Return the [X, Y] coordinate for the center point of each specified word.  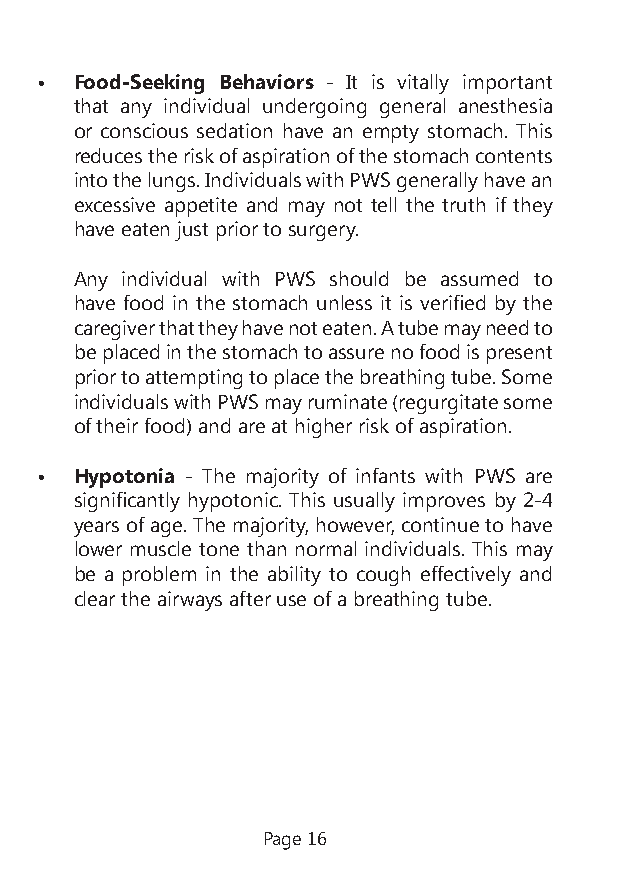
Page [283, 841]
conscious [144, 130]
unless [344, 302]
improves [444, 502]
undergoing [314, 108]
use [291, 600]
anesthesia [505, 105]
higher [324, 428]
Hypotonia [125, 478]
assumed [479, 278]
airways [190, 601]
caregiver [115, 330]
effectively [466, 576]
